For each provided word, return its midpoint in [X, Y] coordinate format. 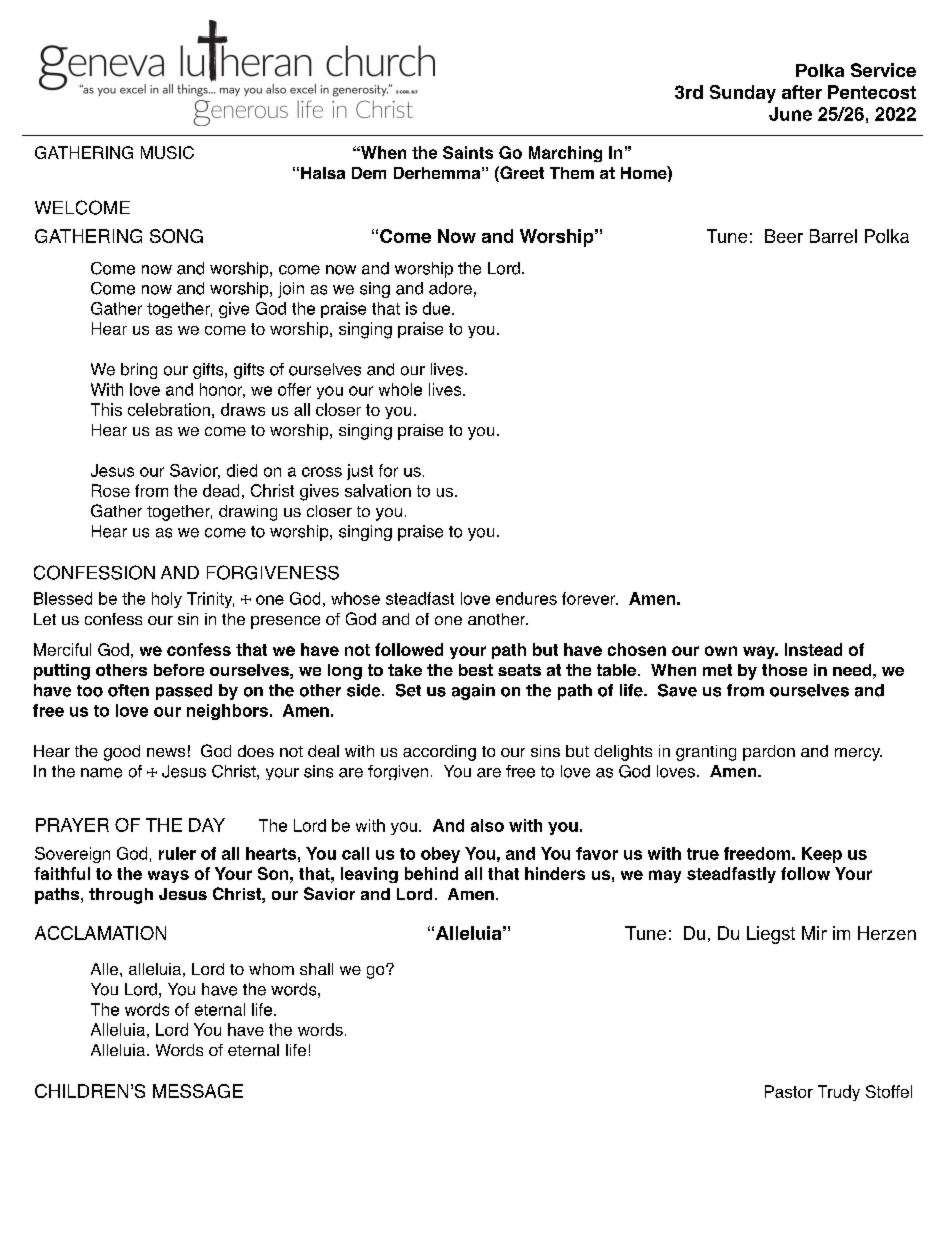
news [166, 752]
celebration [169, 409]
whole [400, 389]
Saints [468, 152]
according [439, 753]
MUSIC [167, 152]
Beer [784, 236]
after [802, 92]
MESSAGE [198, 1091]
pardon [769, 753]
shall [316, 969]
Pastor [789, 1091]
